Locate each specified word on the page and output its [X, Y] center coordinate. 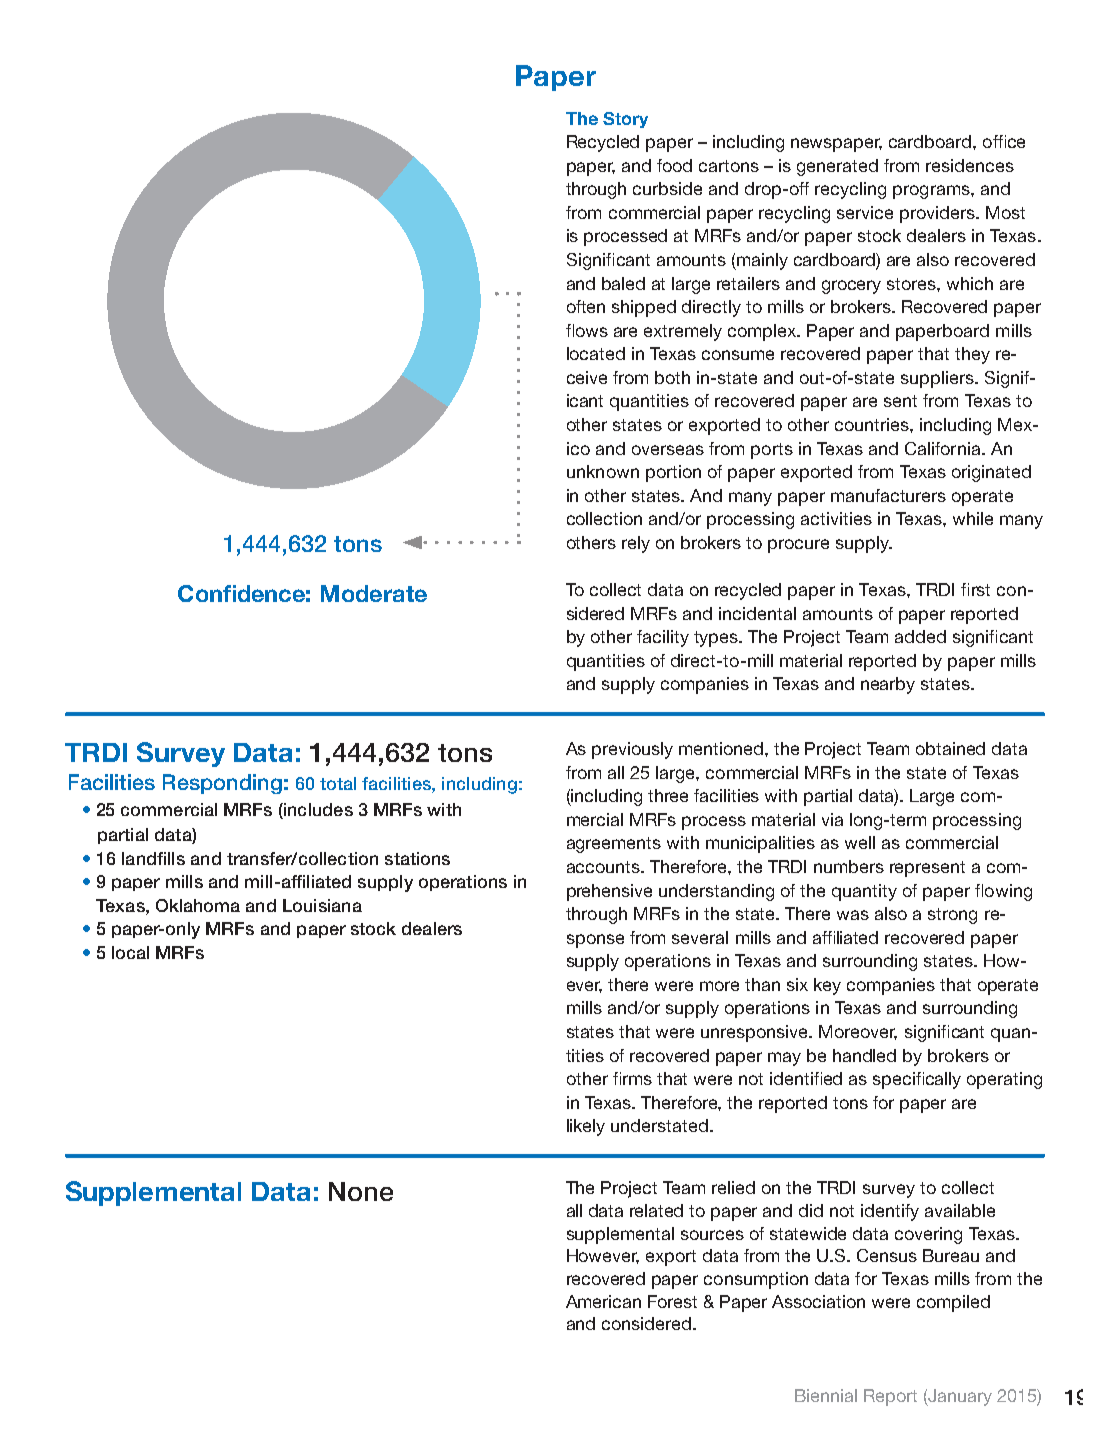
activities [836, 518]
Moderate [374, 593]
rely [636, 544]
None [361, 1191]
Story [625, 120]
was [853, 915]
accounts [604, 867]
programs [932, 192]
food [674, 165]
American [603, 1301]
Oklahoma [198, 905]
